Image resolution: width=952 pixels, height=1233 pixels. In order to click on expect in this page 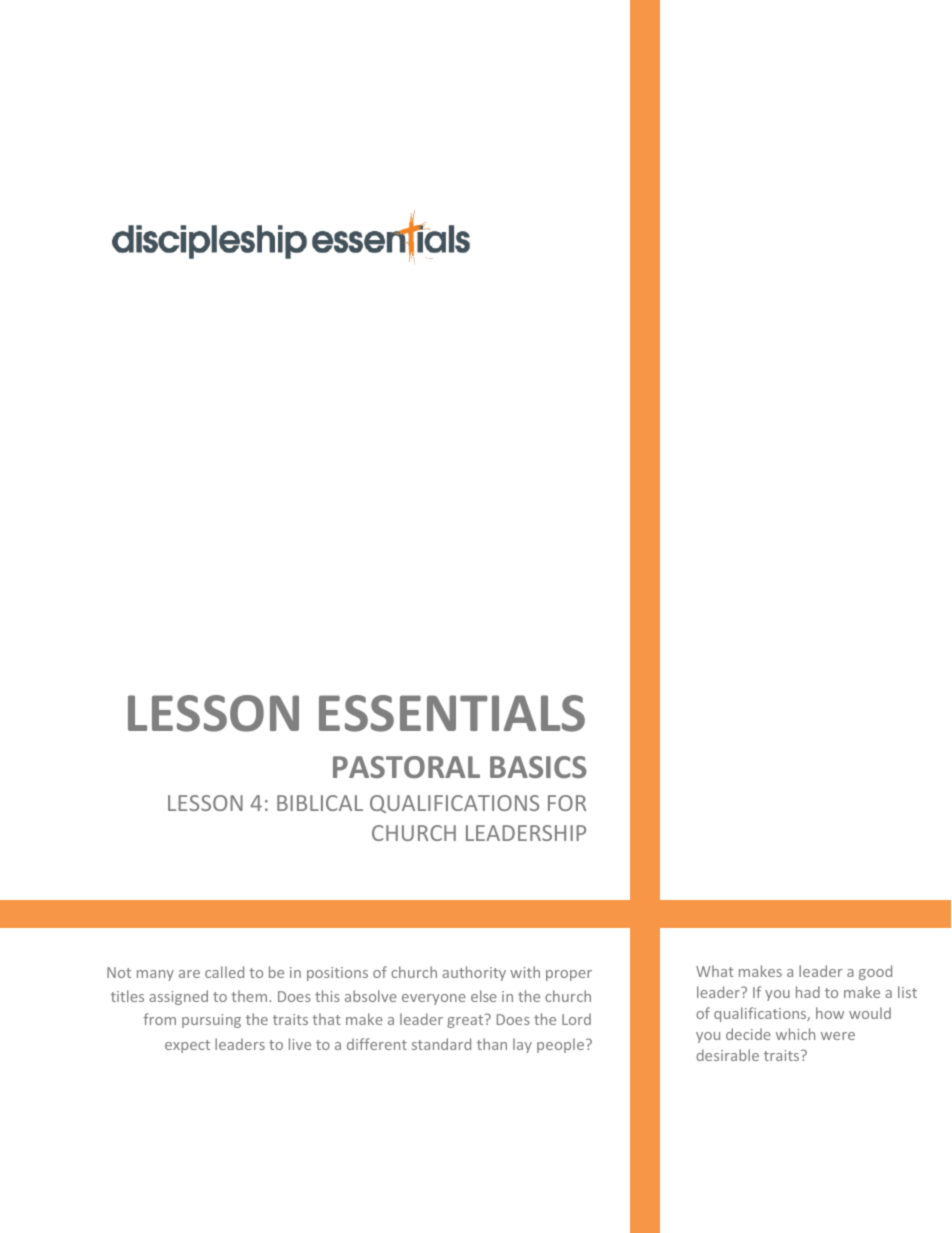, I will do `click(187, 1046)`.
